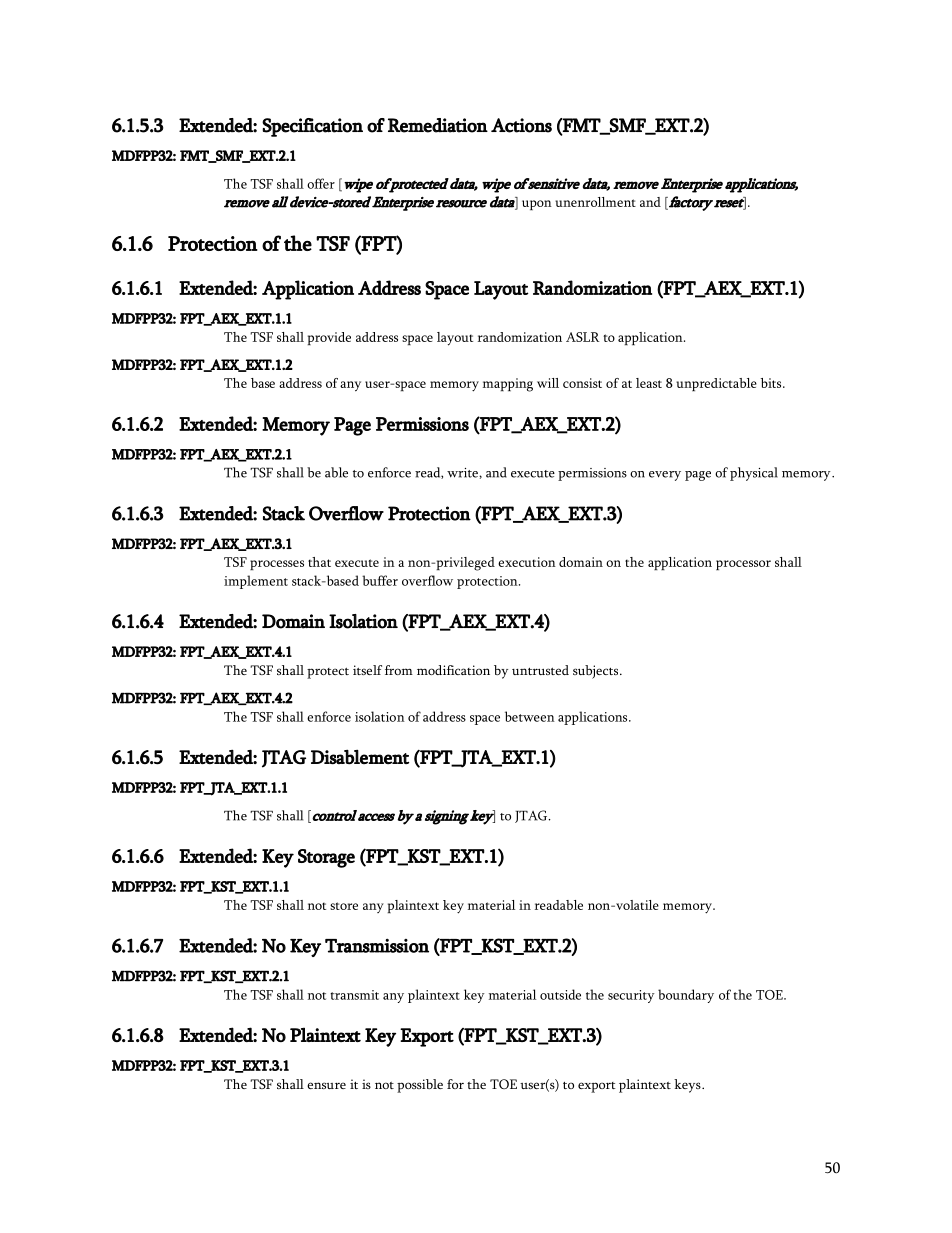 The width and height of the image is (952, 1233). Describe the element at coordinates (521, 125) in the image. I see `Actions` at that location.
